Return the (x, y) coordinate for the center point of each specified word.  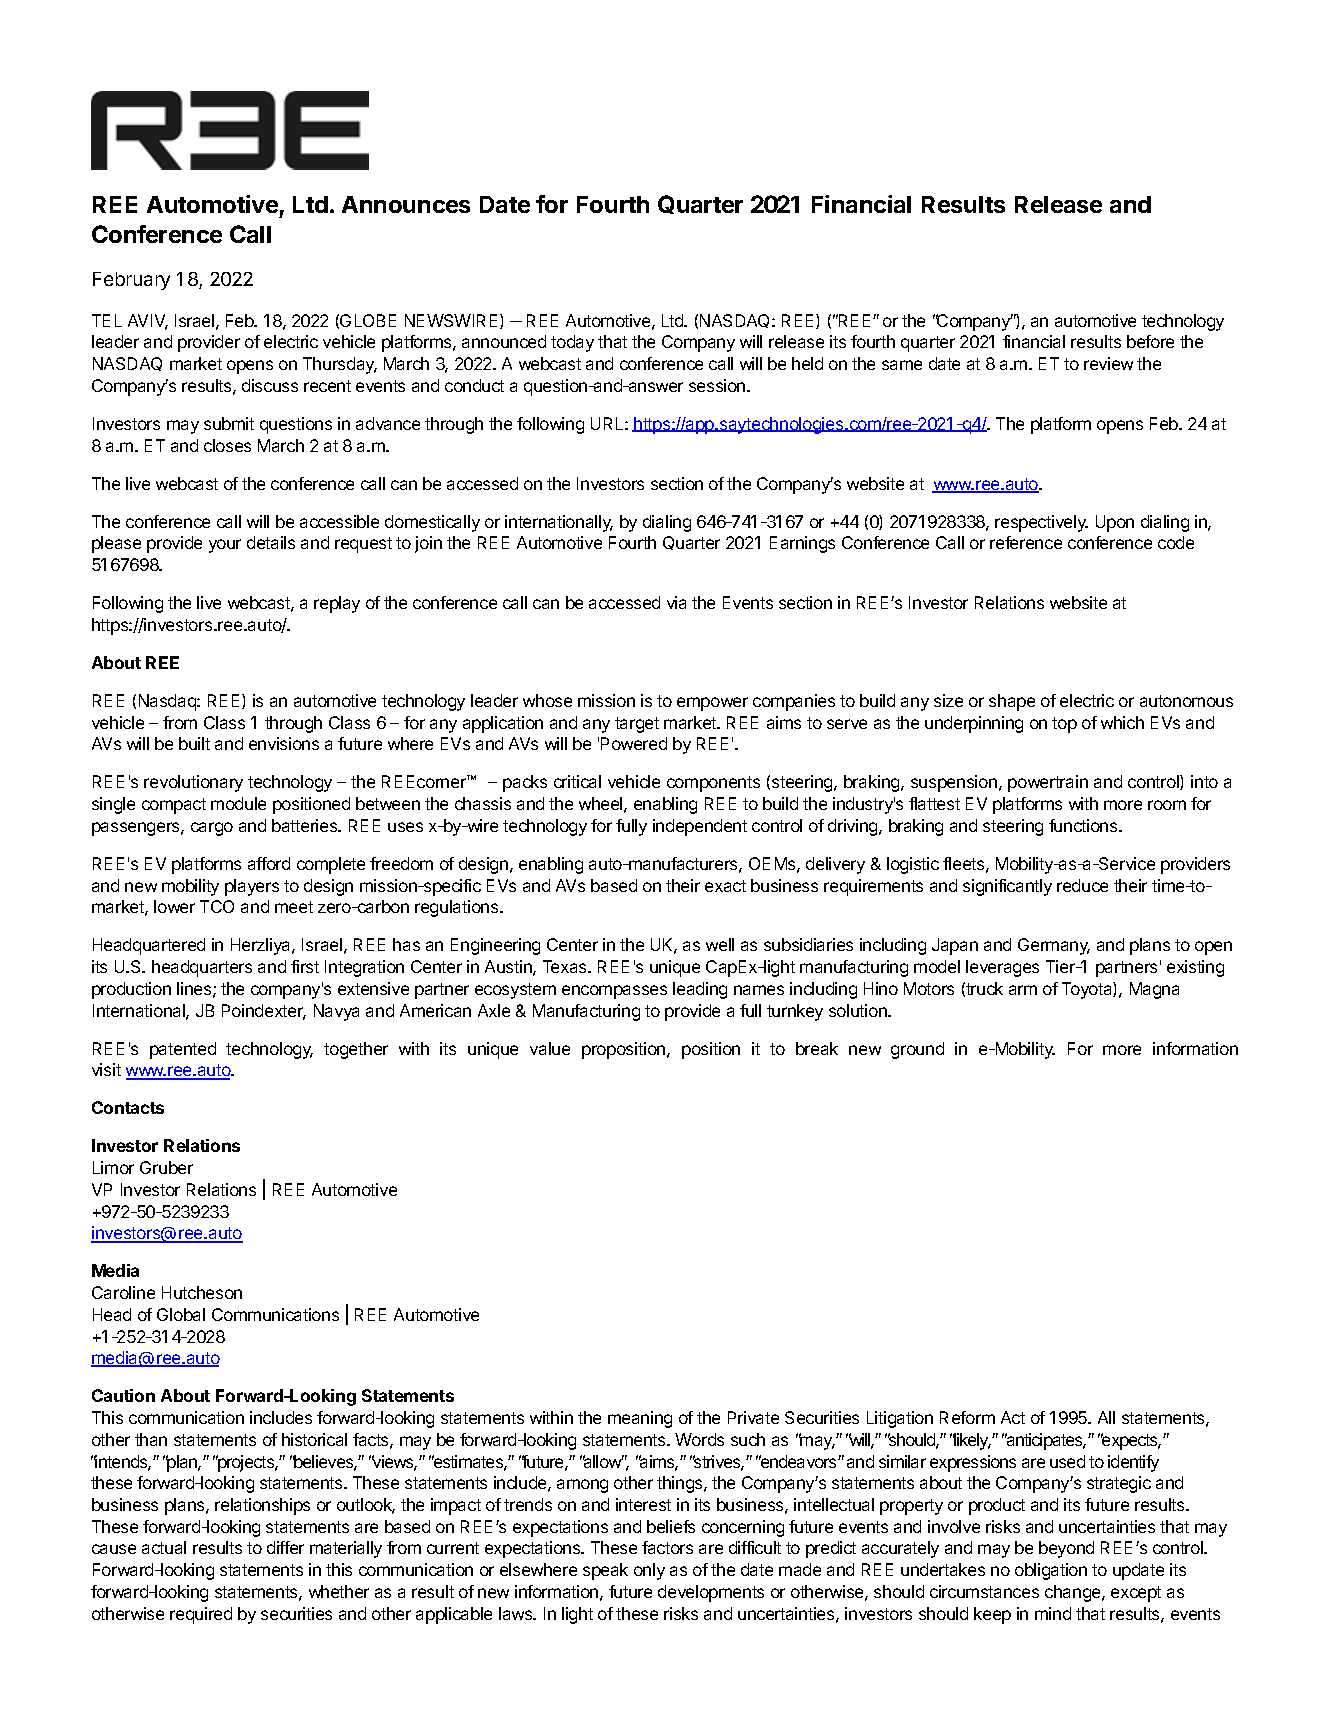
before (1150, 341)
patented (183, 1050)
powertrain (1048, 783)
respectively (1041, 523)
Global (181, 1314)
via (676, 602)
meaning (640, 1419)
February (131, 281)
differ (285, 1547)
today (572, 343)
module (238, 803)
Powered (634, 743)
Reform (967, 1417)
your (225, 546)
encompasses (614, 992)
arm (1023, 990)
